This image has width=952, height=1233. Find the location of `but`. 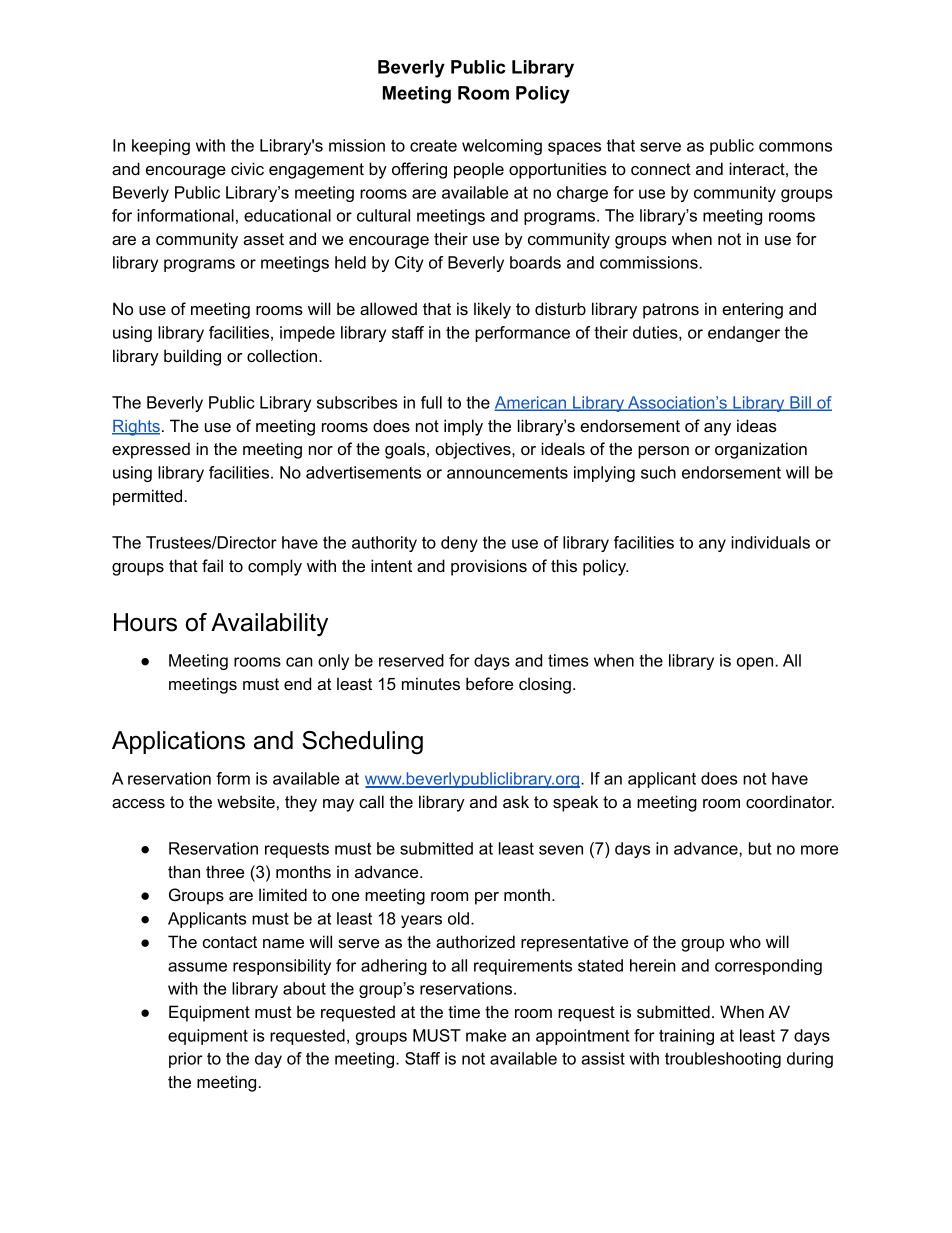

but is located at coordinates (760, 848).
